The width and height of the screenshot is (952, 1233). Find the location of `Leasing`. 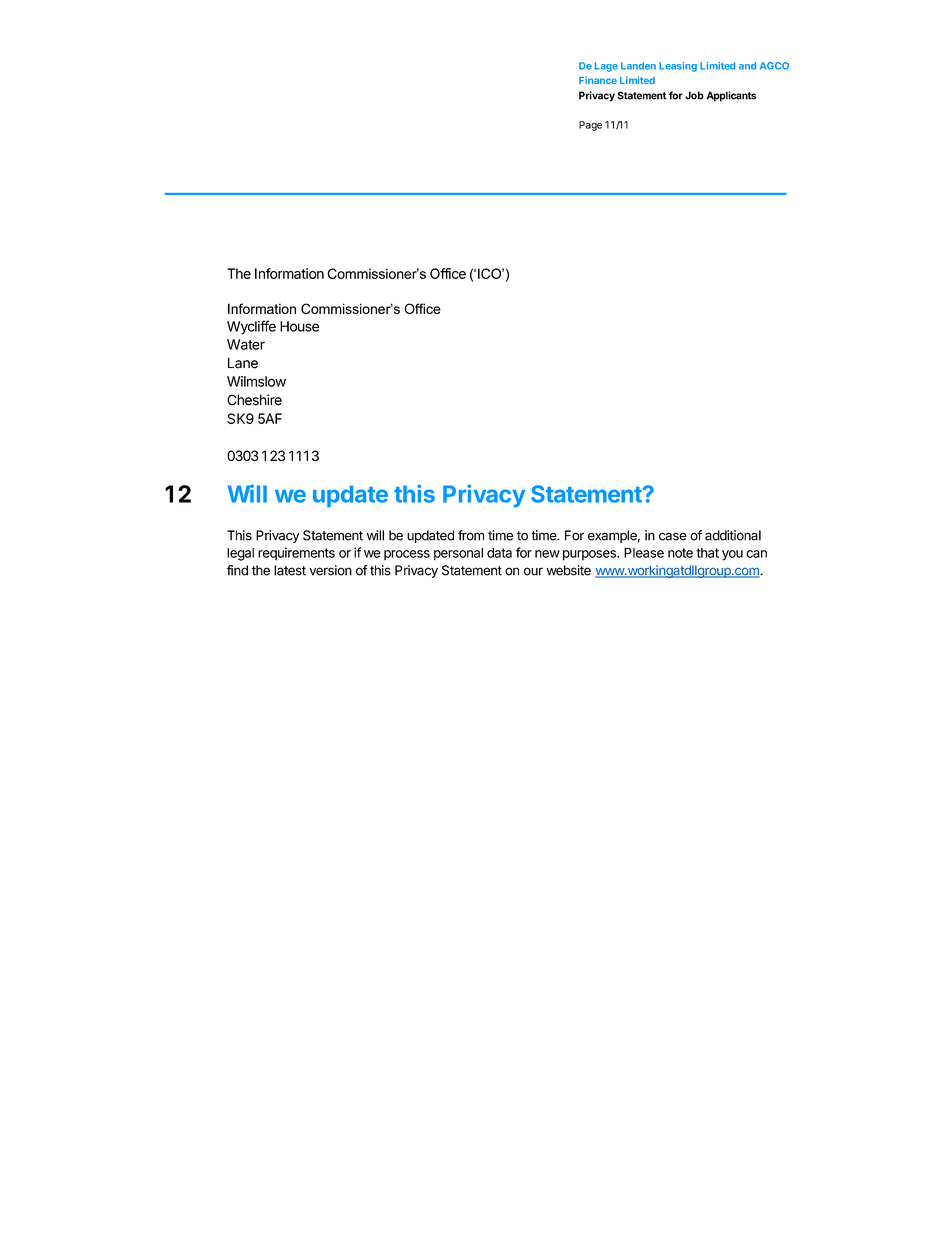

Leasing is located at coordinates (678, 67).
